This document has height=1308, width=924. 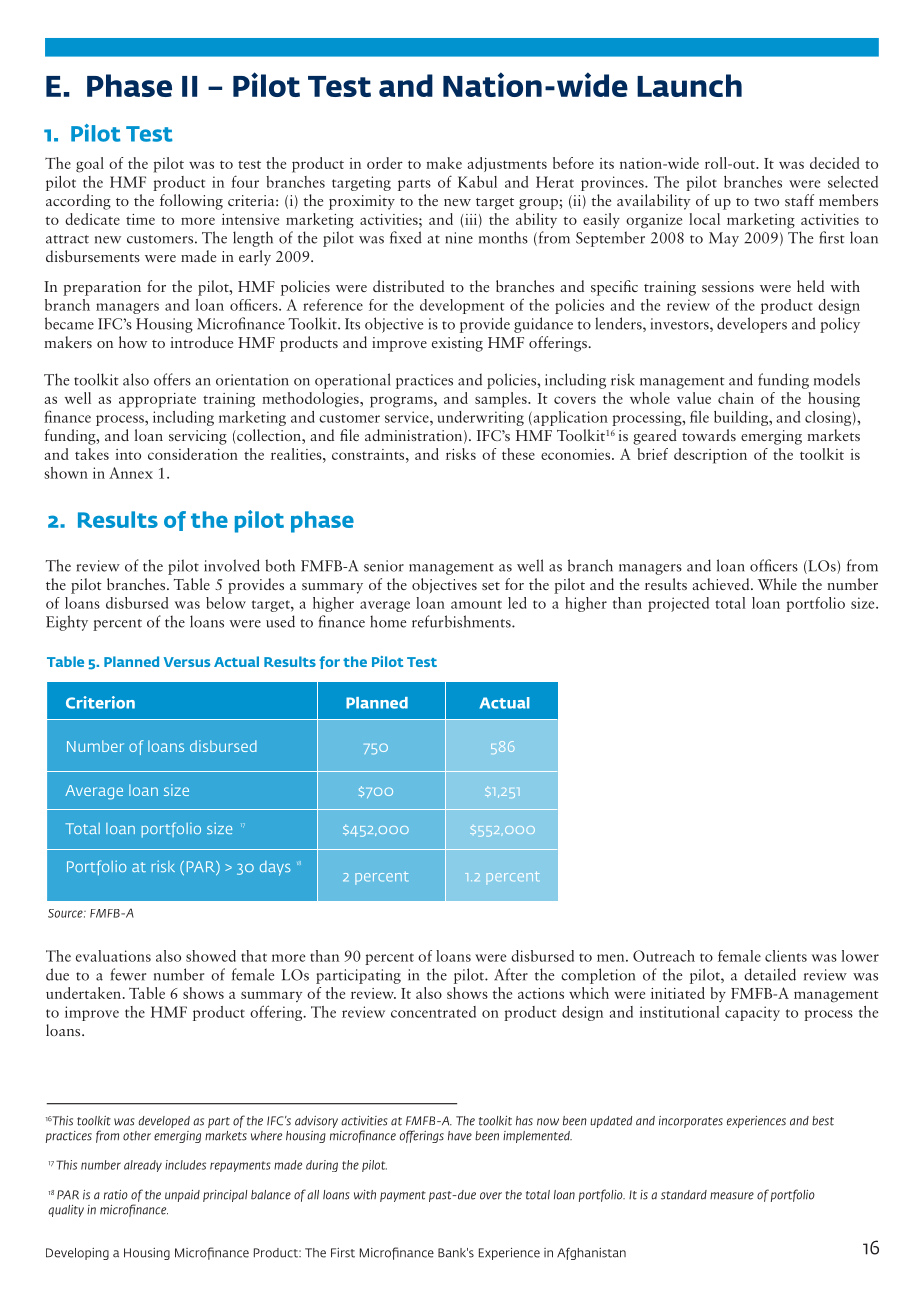 What do you see at coordinates (507, 164) in the document?
I see `adjustments` at bounding box center [507, 164].
